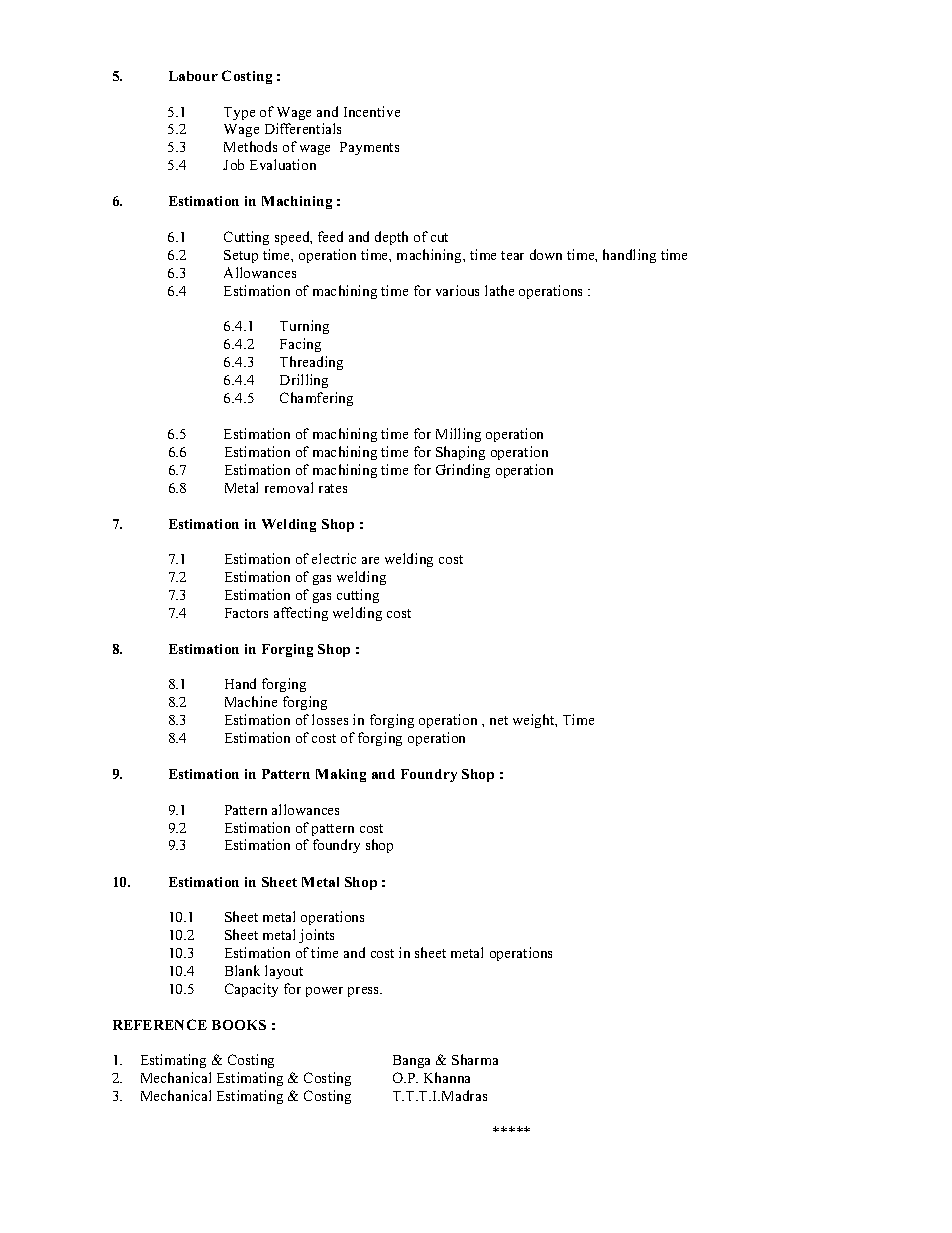 The height and width of the screenshot is (1233, 952). Describe the element at coordinates (341, 775) in the screenshot. I see `Making` at that location.
